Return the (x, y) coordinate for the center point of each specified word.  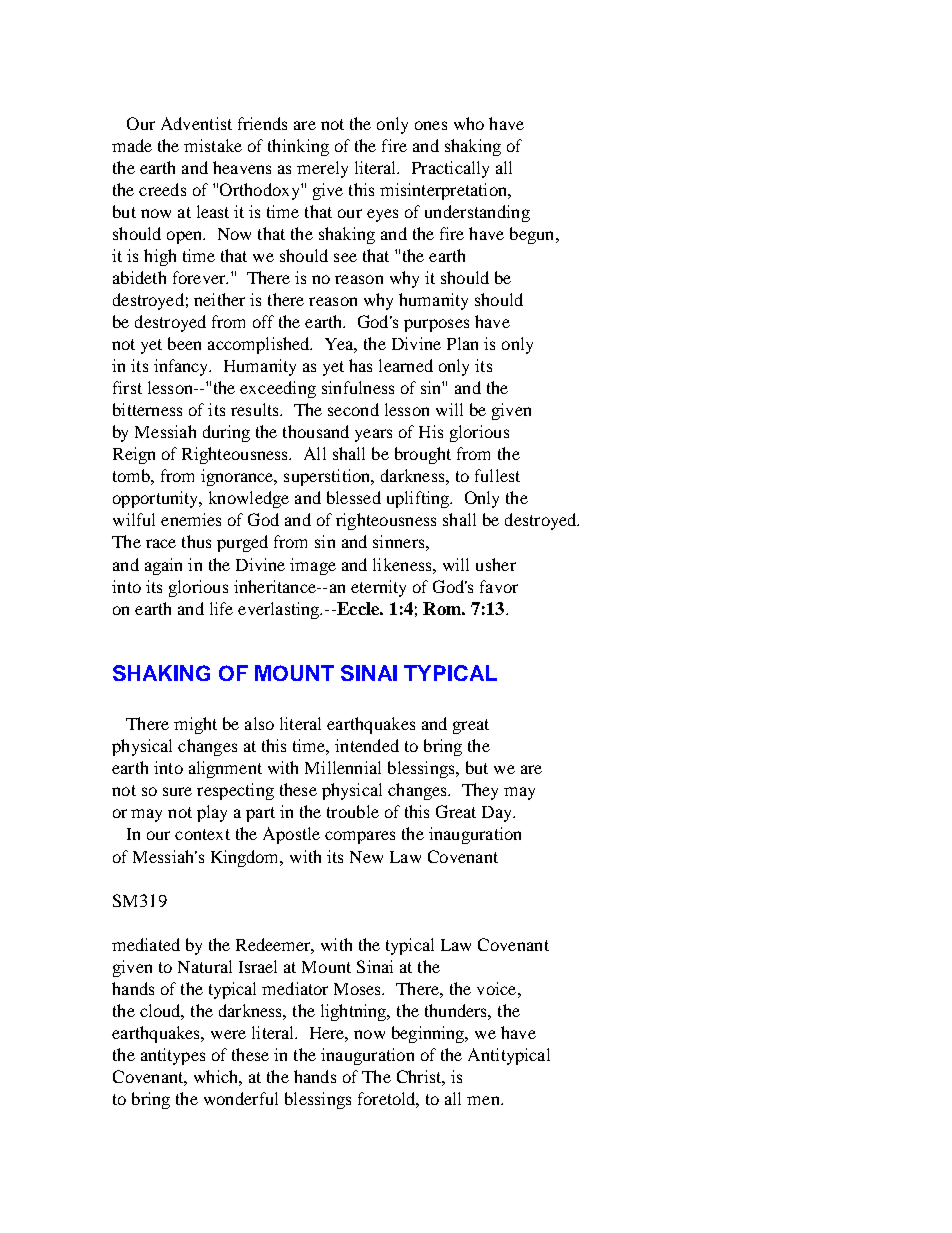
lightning (355, 1012)
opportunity (157, 499)
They (480, 791)
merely (322, 169)
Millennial (343, 767)
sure (177, 791)
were (228, 1034)
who (469, 123)
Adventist (196, 123)
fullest (497, 475)
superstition (328, 477)
